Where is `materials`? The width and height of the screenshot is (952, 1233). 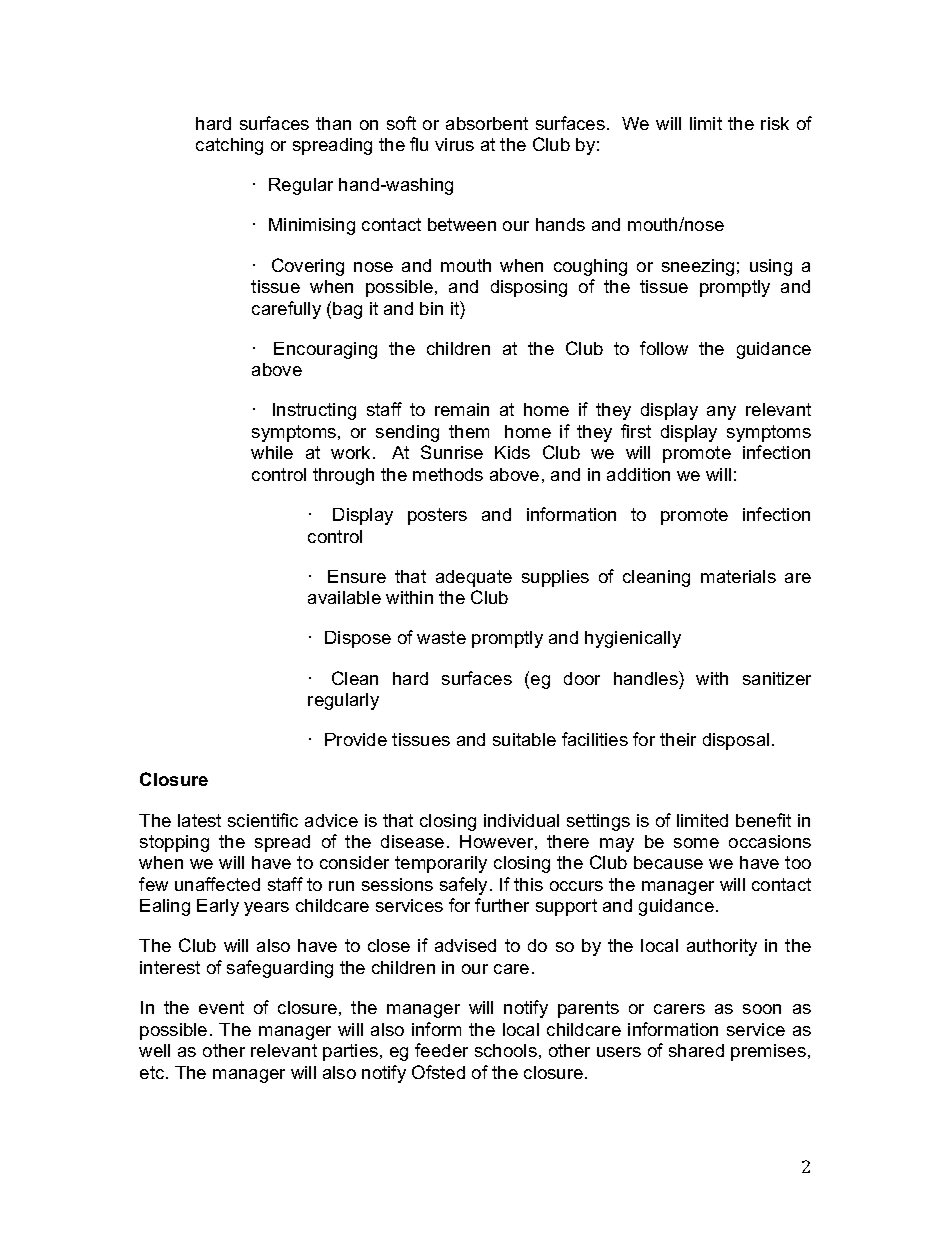
materials is located at coordinates (738, 576).
